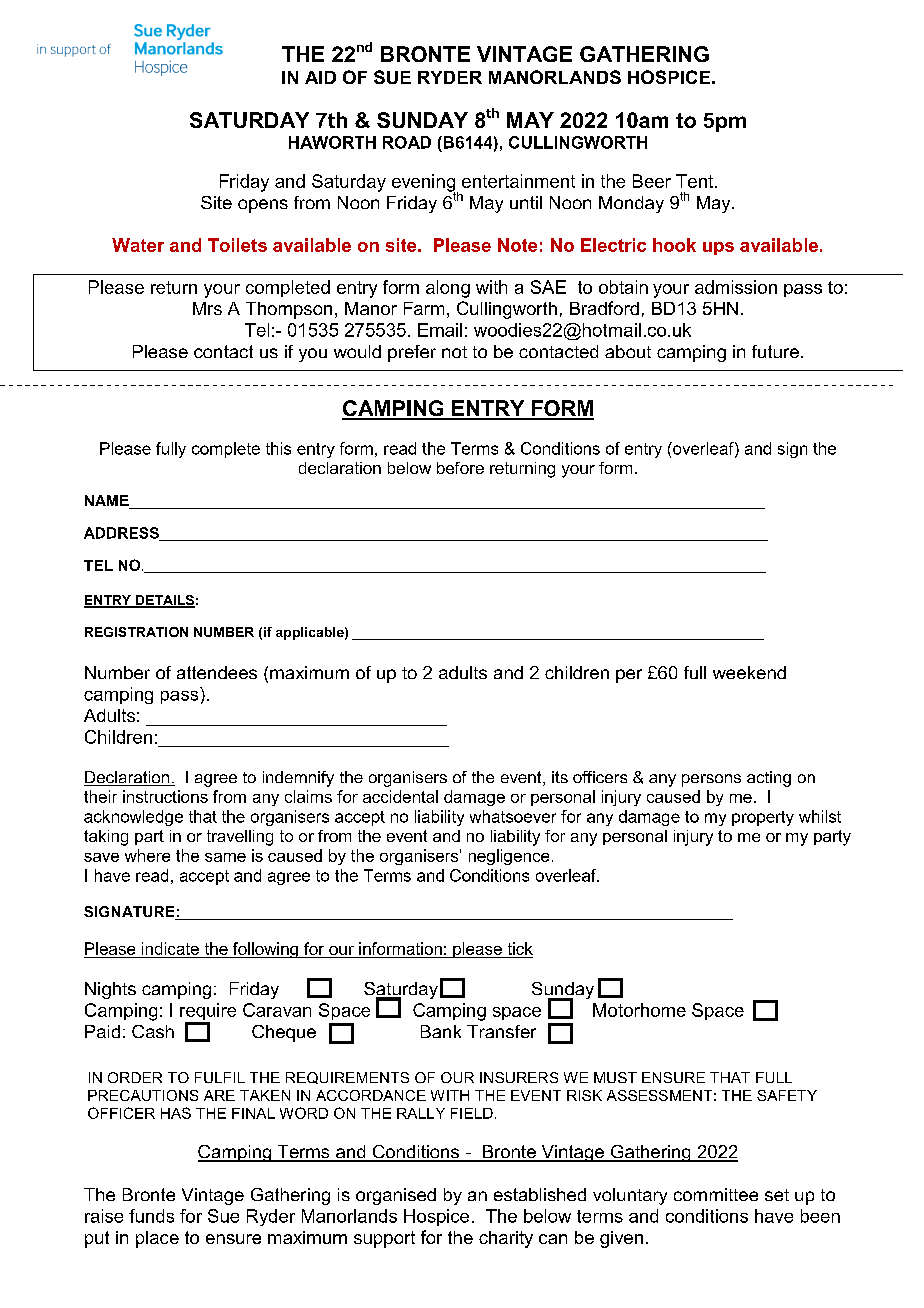 Image resolution: width=924 pixels, height=1308 pixels. I want to click on taking, so click(106, 838).
